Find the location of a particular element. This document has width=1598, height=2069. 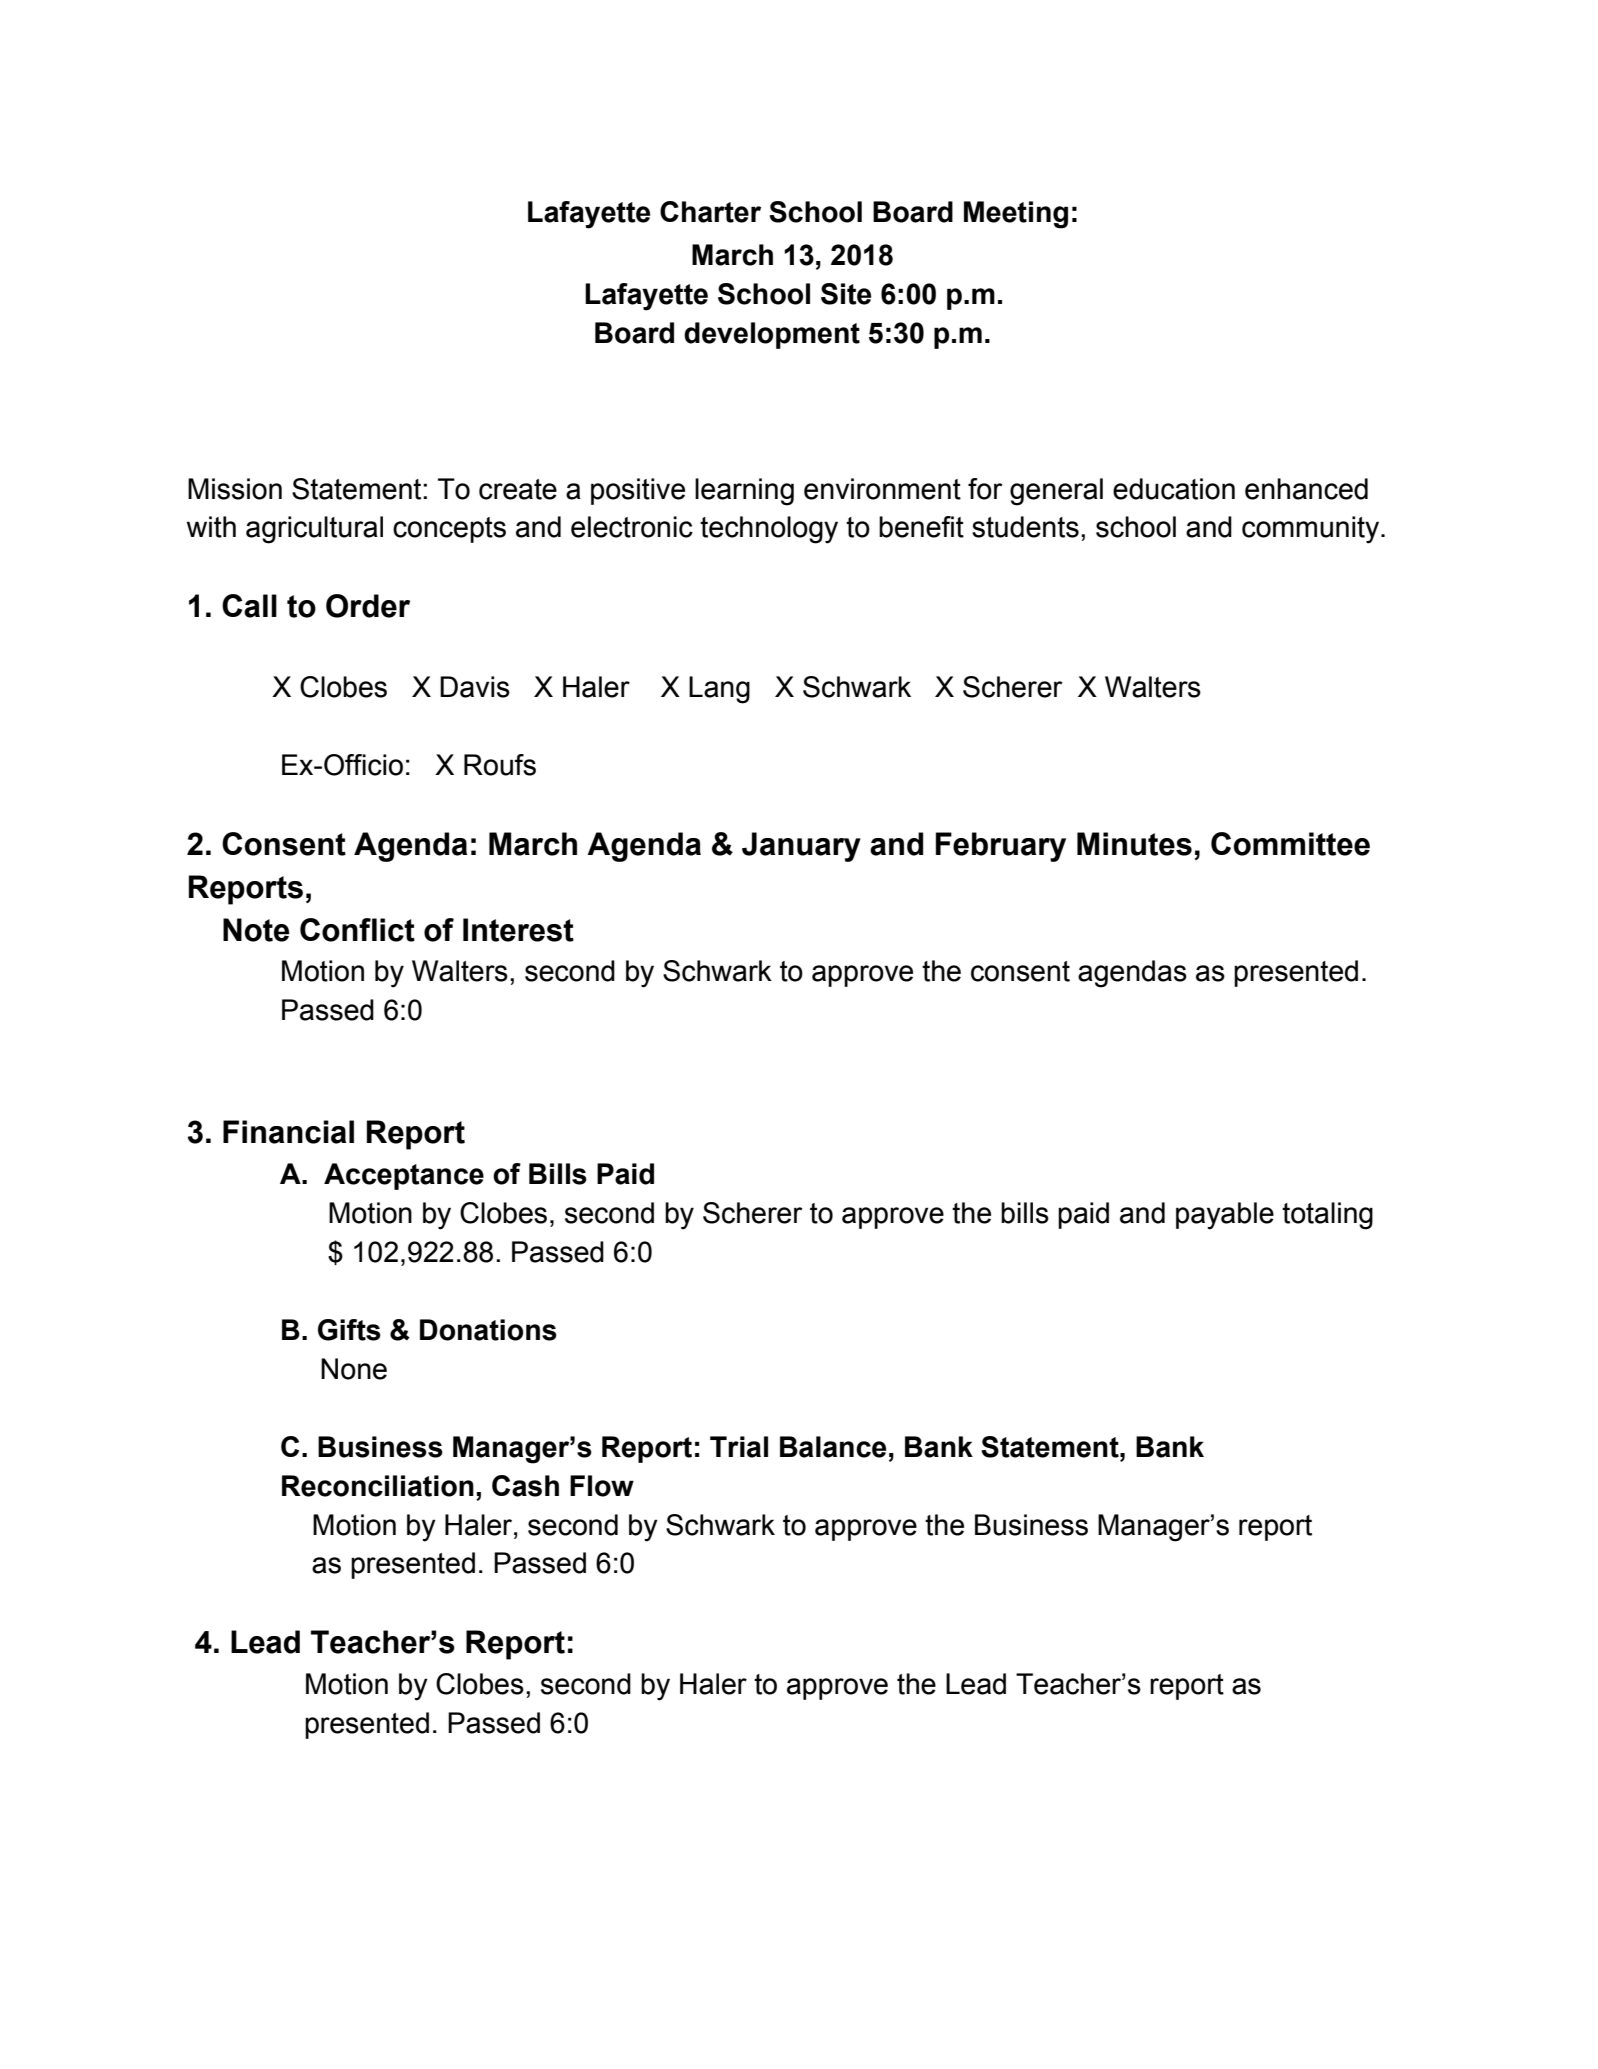

Meeting is located at coordinates (1016, 215).
